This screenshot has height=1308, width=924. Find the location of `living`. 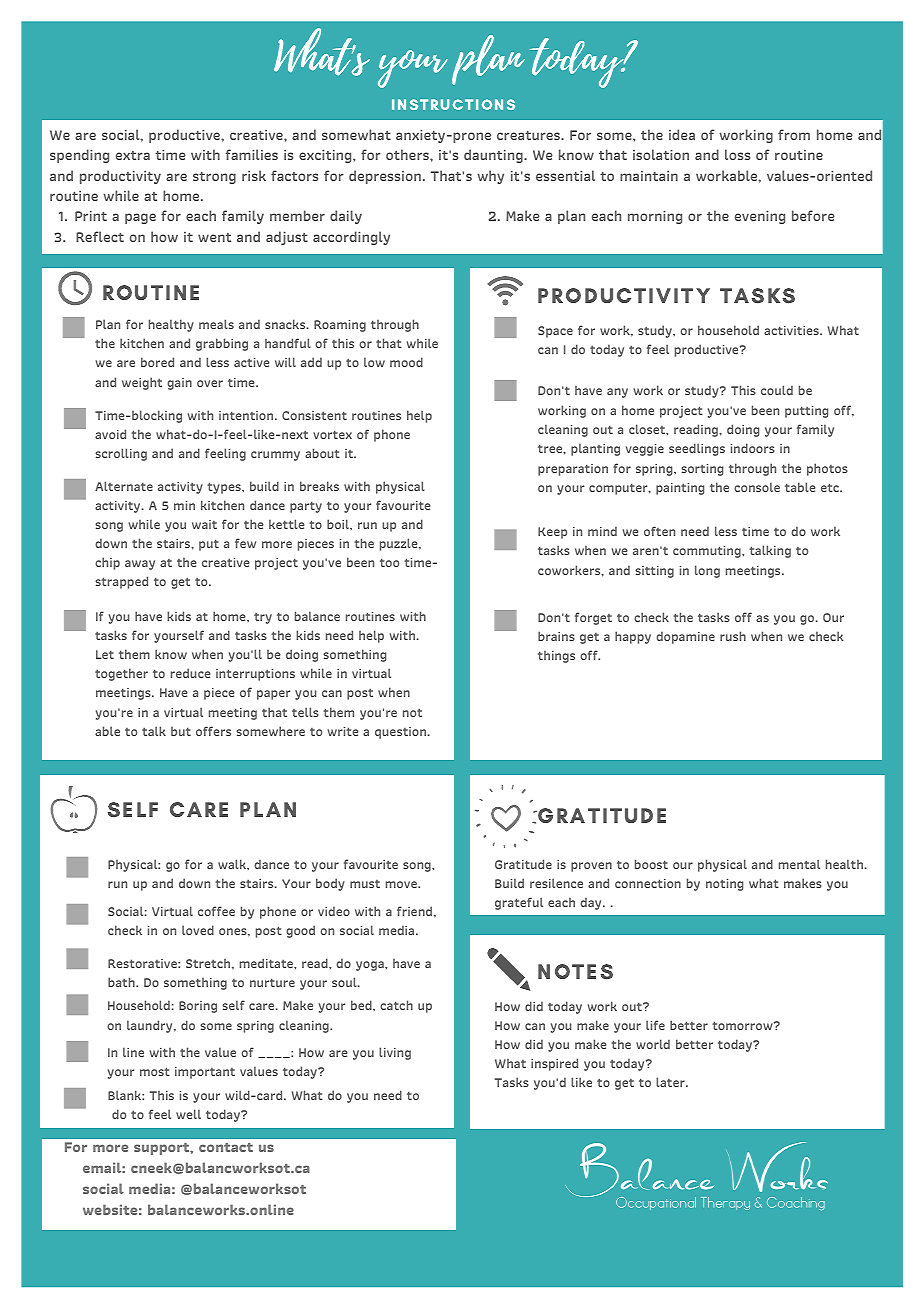

living is located at coordinates (395, 1053).
